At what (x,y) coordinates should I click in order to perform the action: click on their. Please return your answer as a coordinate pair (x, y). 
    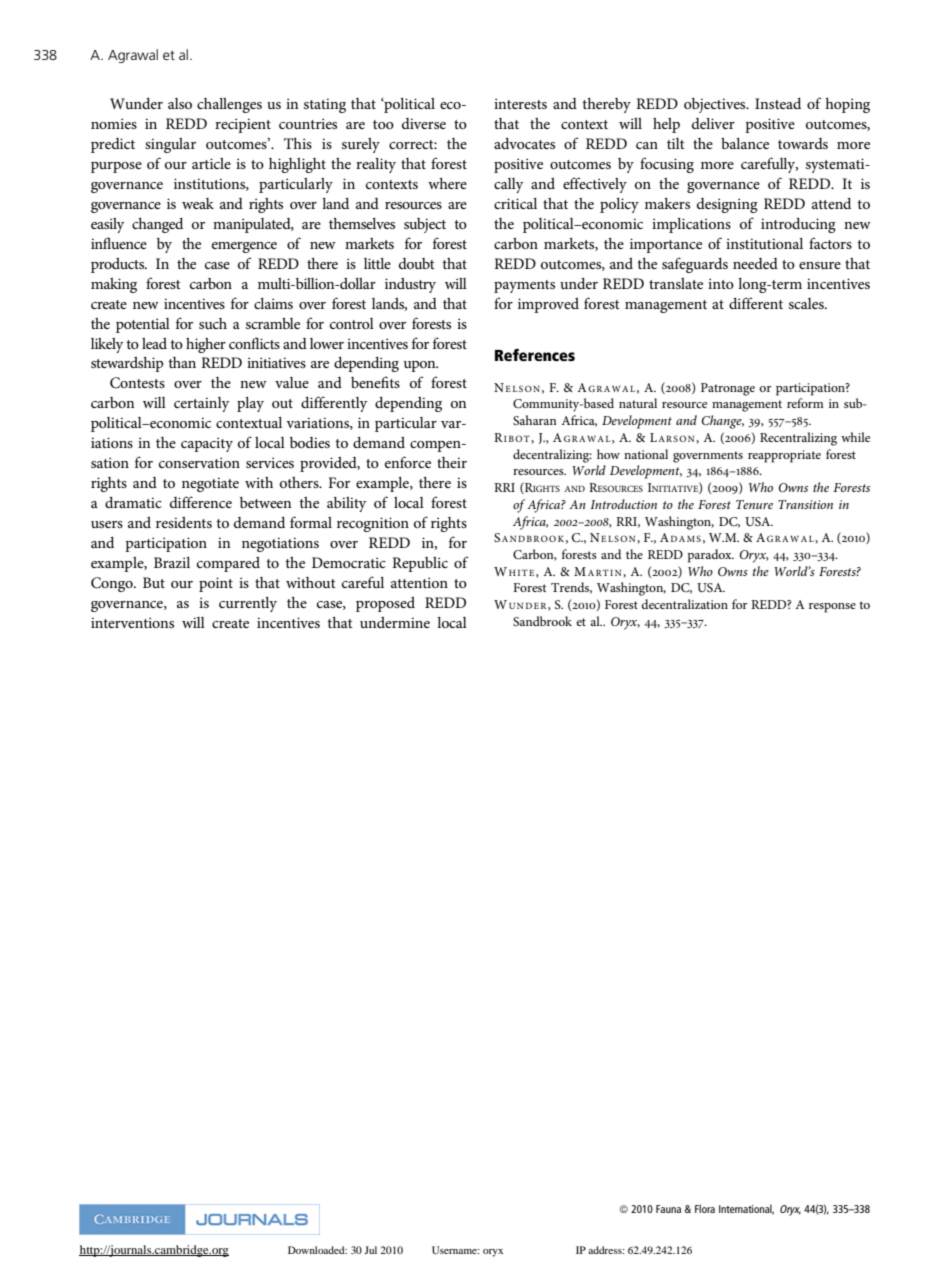
    Looking at the image, I should click on (452, 462).
